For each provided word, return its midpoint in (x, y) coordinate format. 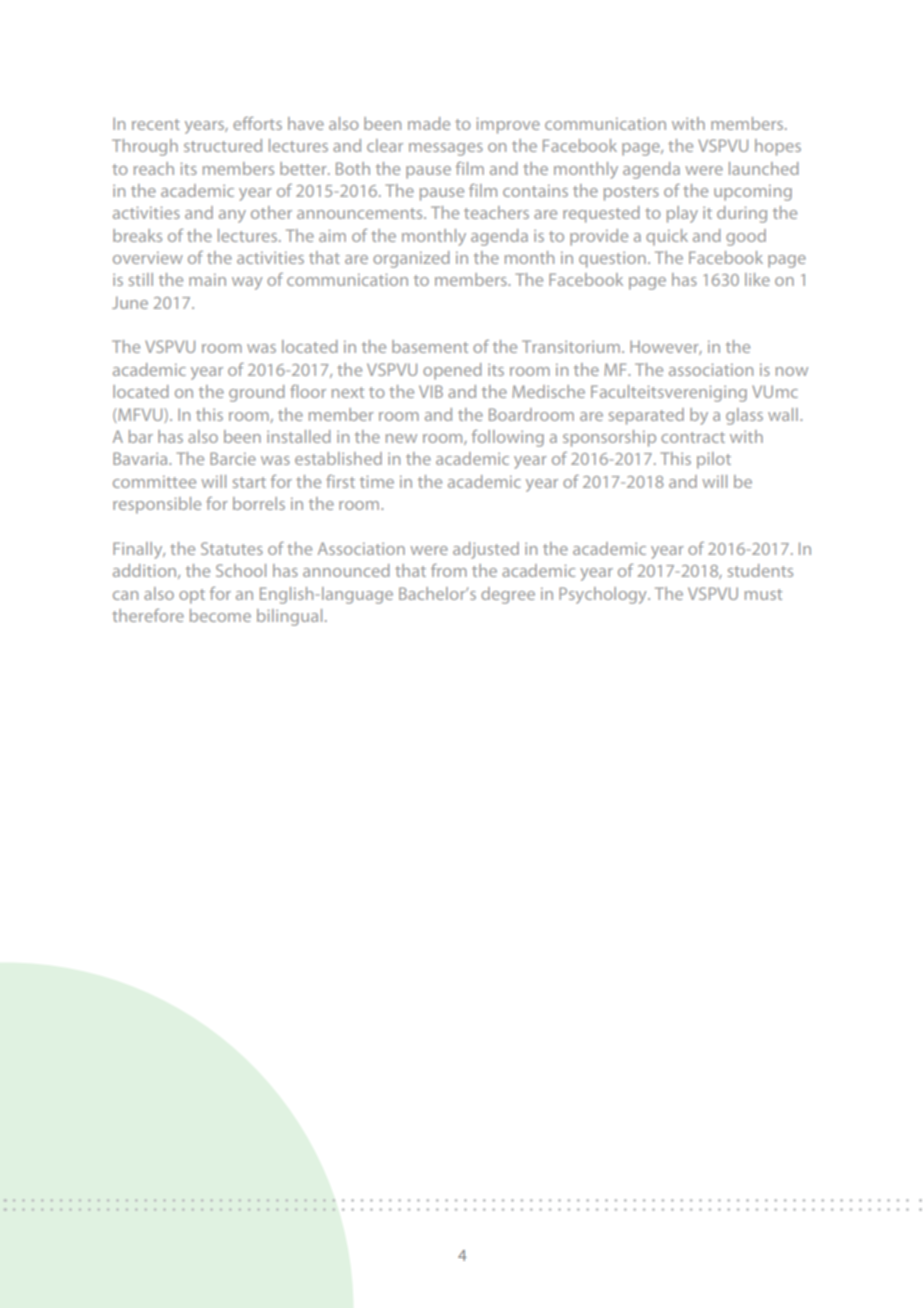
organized (411, 259)
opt (192, 596)
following (508, 438)
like (757, 279)
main (207, 280)
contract (693, 437)
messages (446, 149)
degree (508, 595)
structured (223, 145)
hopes (778, 147)
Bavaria (141, 458)
